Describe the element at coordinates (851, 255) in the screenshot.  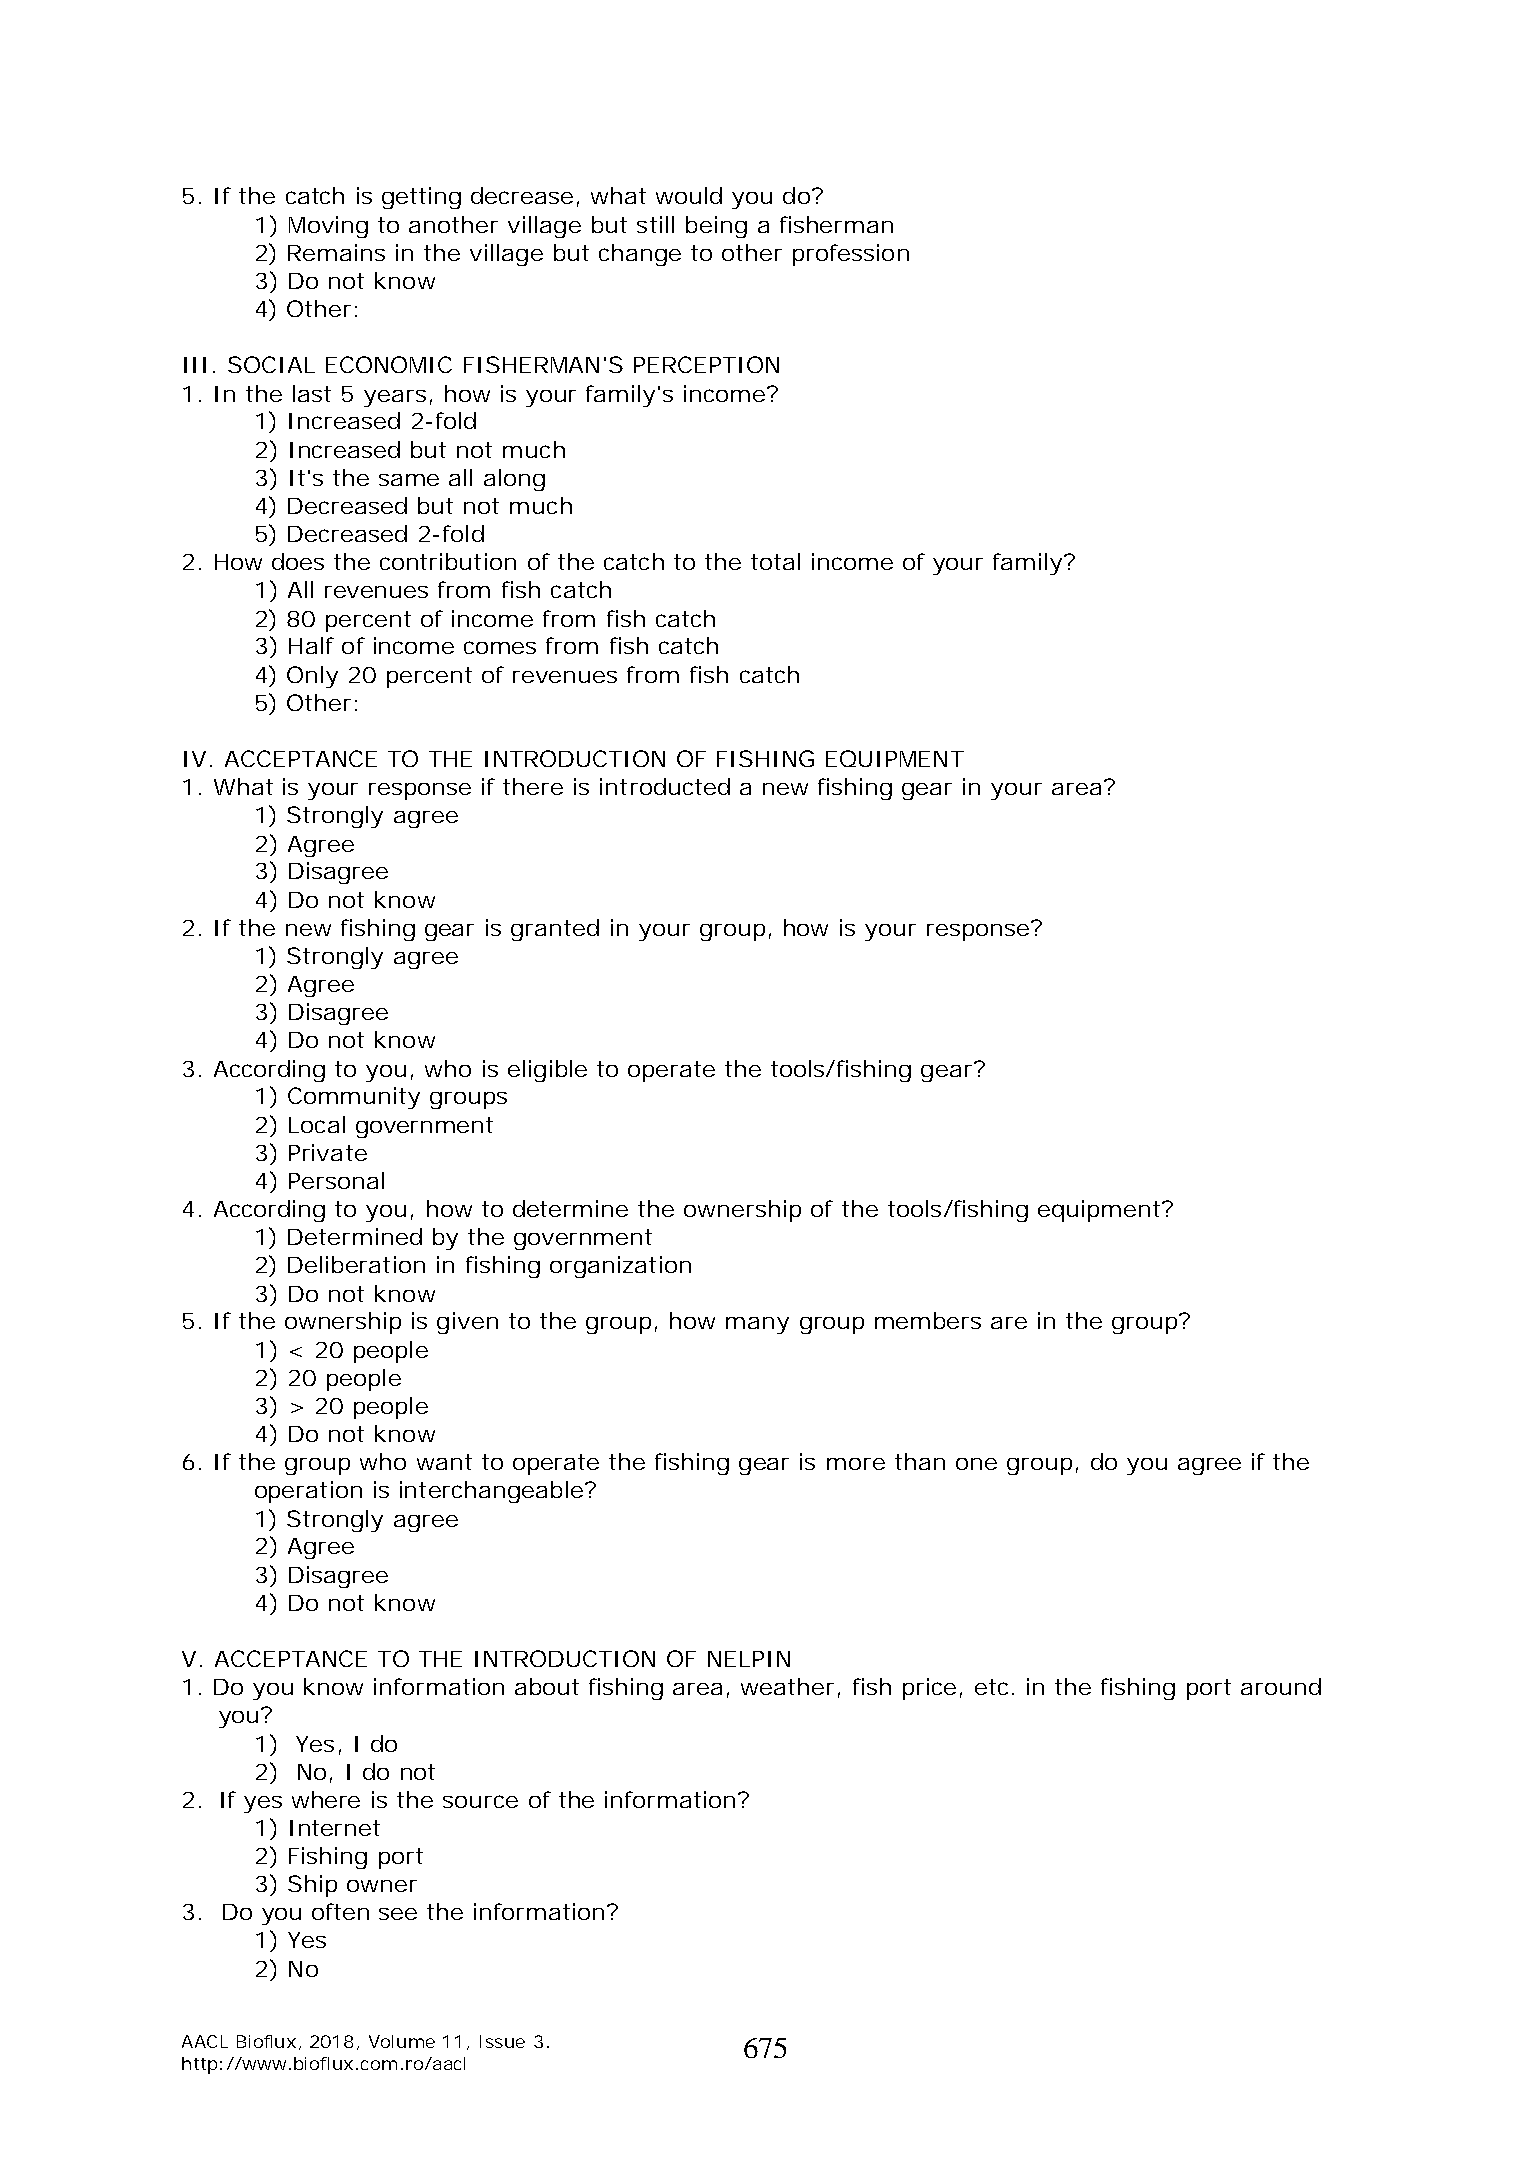
I see `profession` at that location.
